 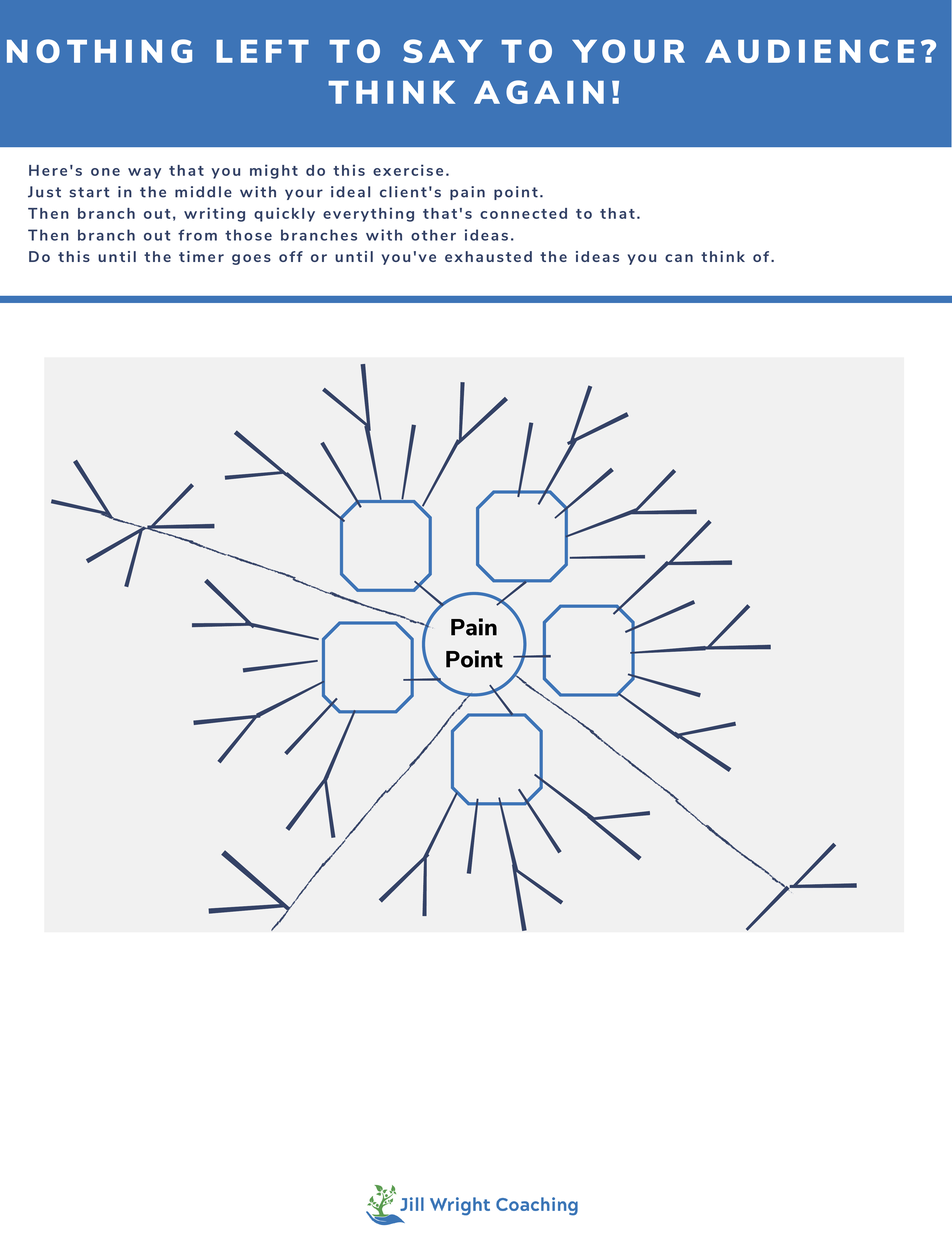 What do you see at coordinates (197, 235) in the screenshot?
I see `from` at bounding box center [197, 235].
